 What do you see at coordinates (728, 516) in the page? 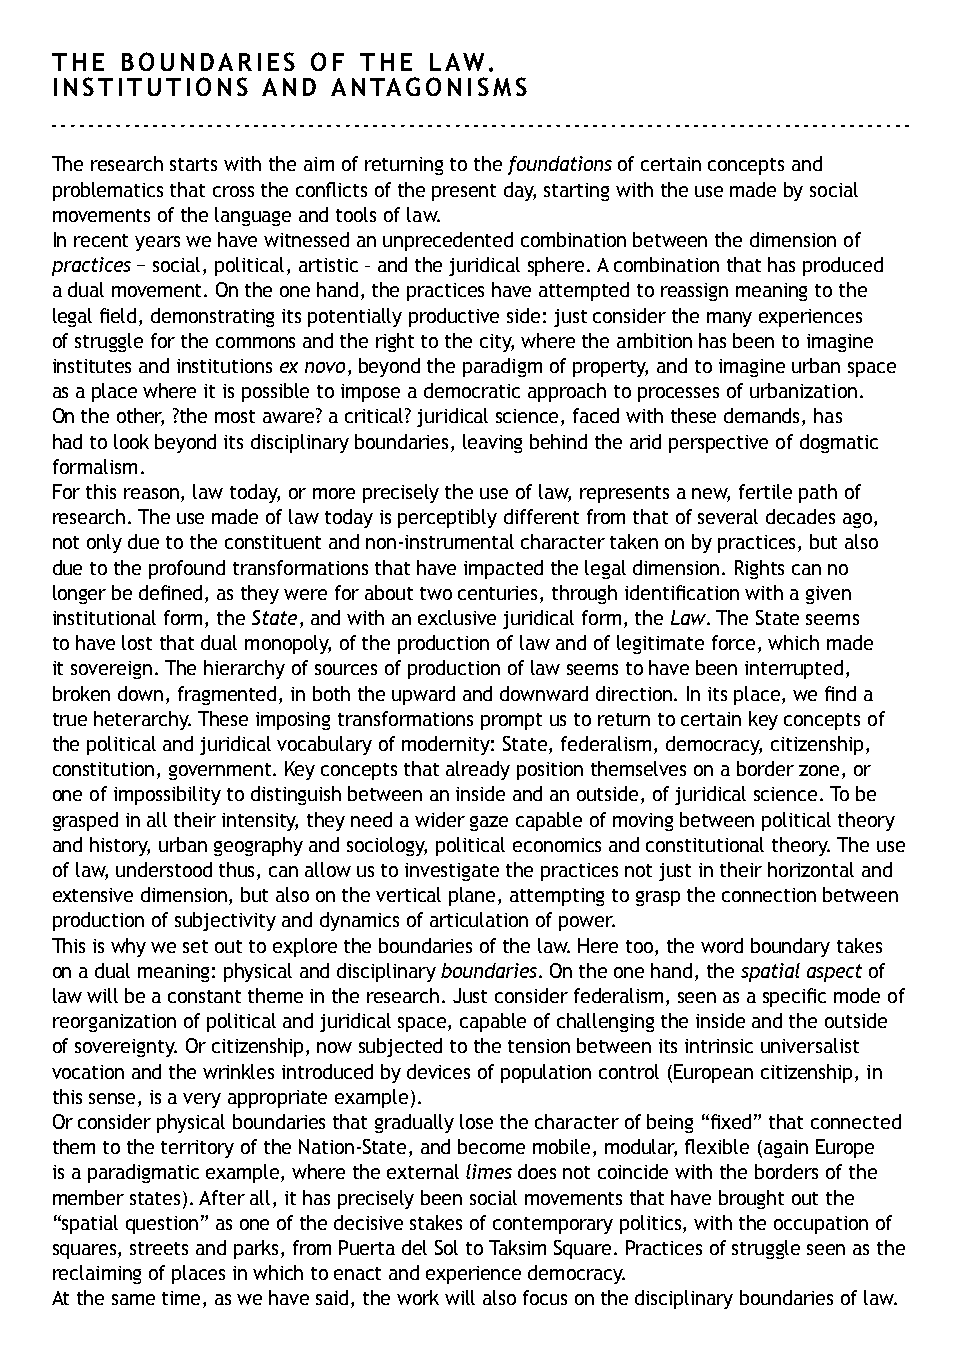
I see `several` at bounding box center [728, 516].
